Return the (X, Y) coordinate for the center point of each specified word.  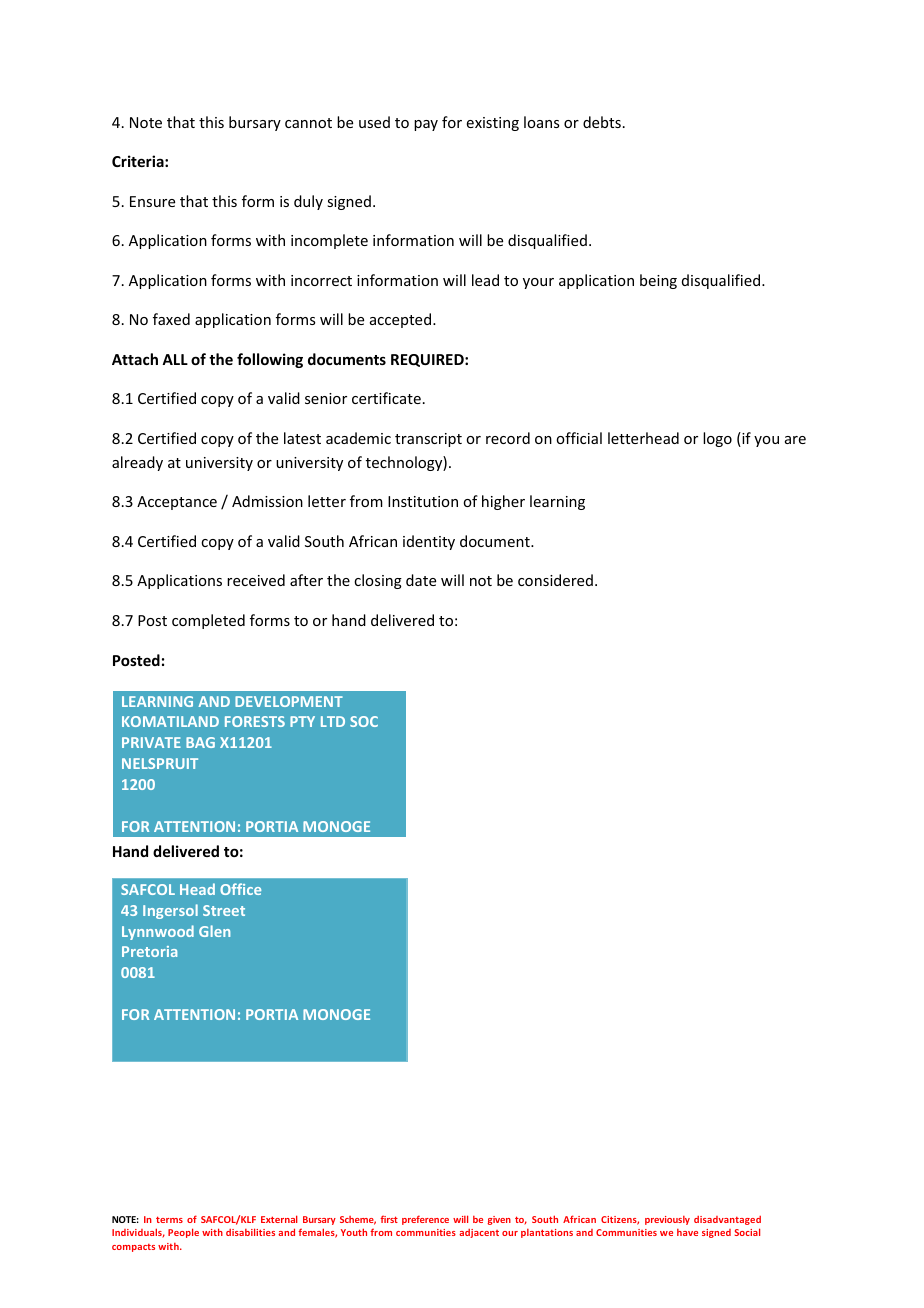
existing (493, 124)
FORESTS (255, 721)
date (421, 580)
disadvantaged (727, 1220)
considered (555, 580)
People (183, 1233)
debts (602, 122)
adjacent (479, 1233)
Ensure (152, 201)
